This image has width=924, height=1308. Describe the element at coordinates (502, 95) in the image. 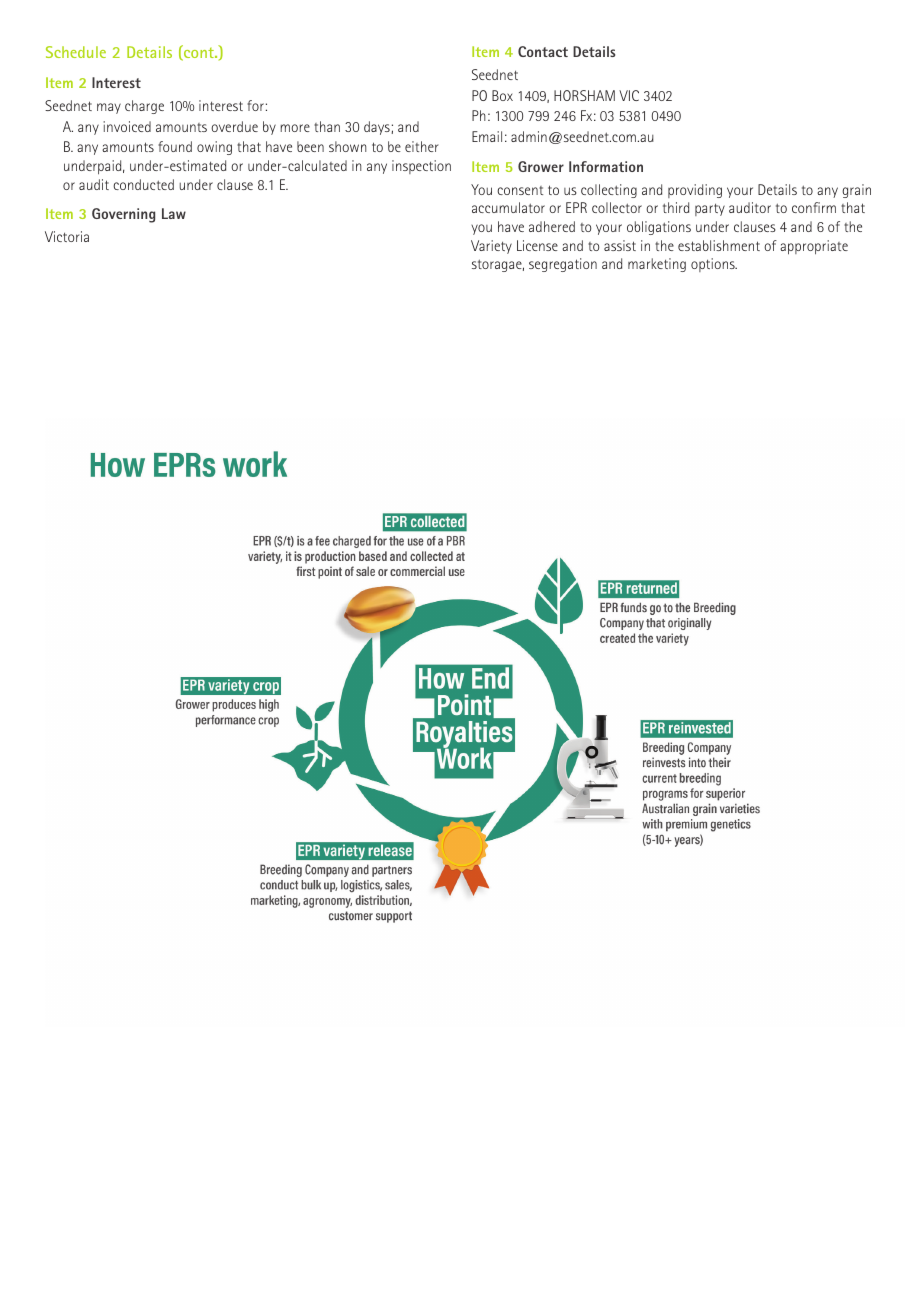

I see `Box` at that location.
